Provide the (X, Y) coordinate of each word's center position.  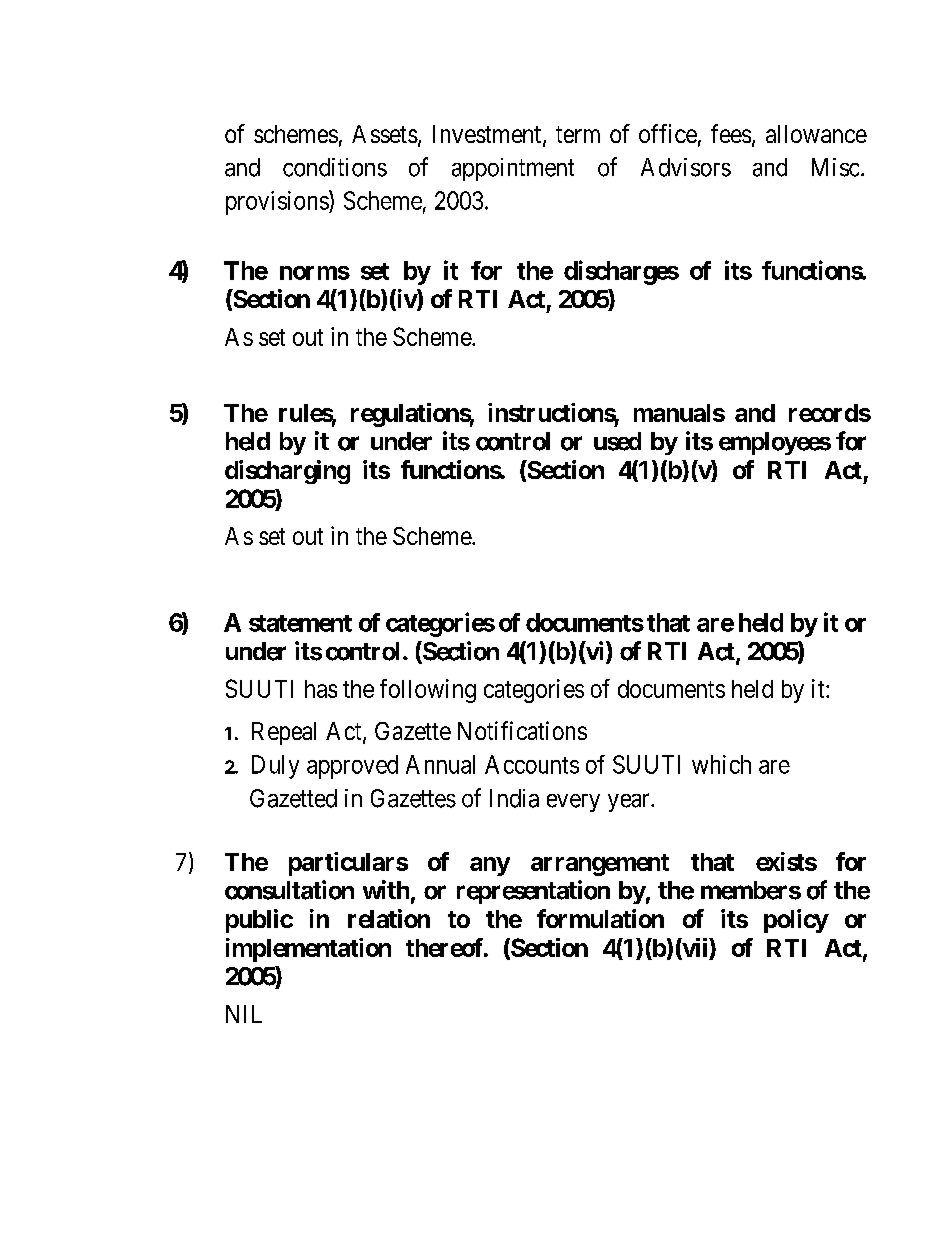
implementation (308, 950)
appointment (513, 169)
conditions (335, 167)
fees (731, 133)
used (617, 441)
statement (300, 623)
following (428, 691)
